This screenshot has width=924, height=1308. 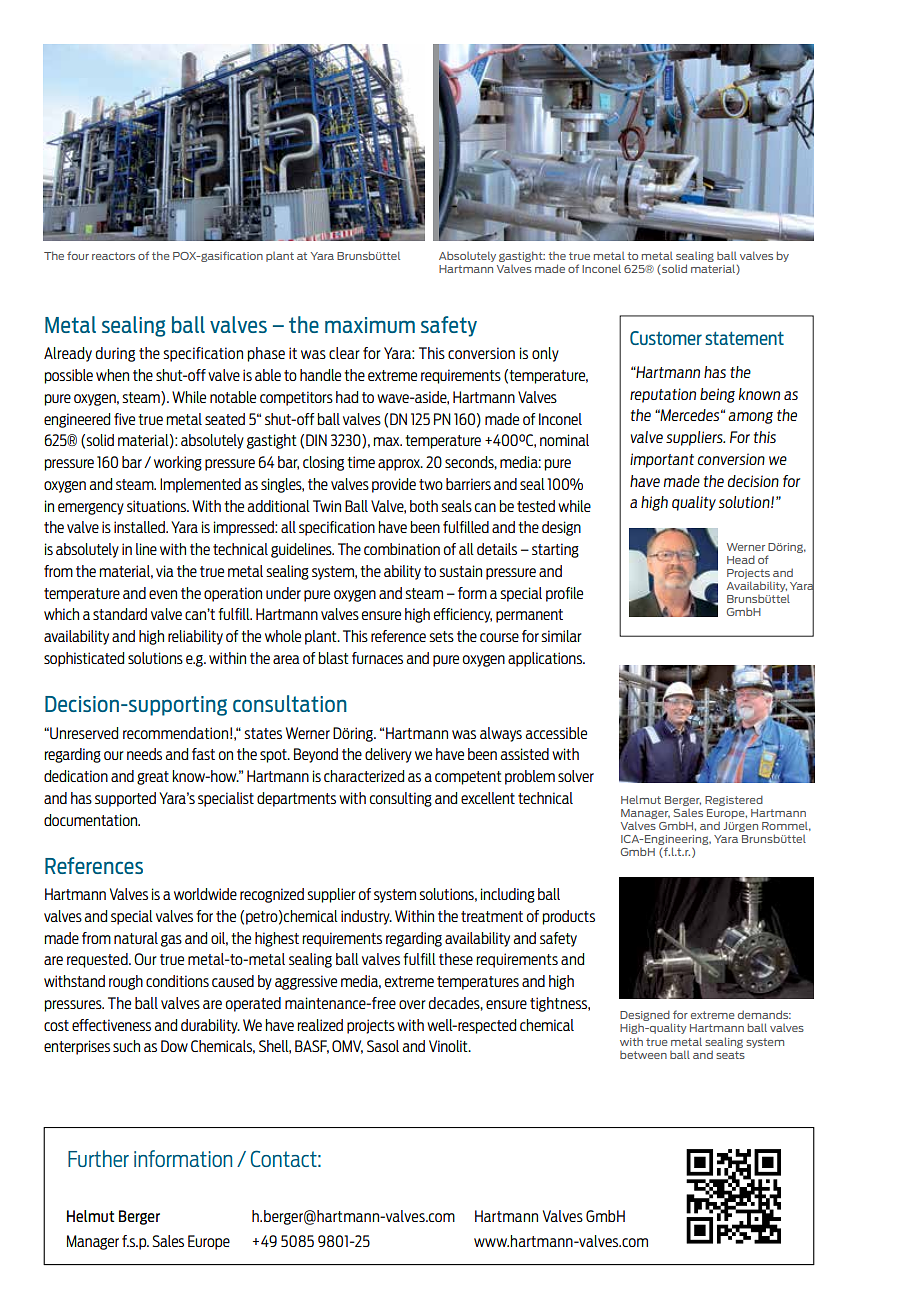 I want to click on reactors, so click(x=113, y=256).
